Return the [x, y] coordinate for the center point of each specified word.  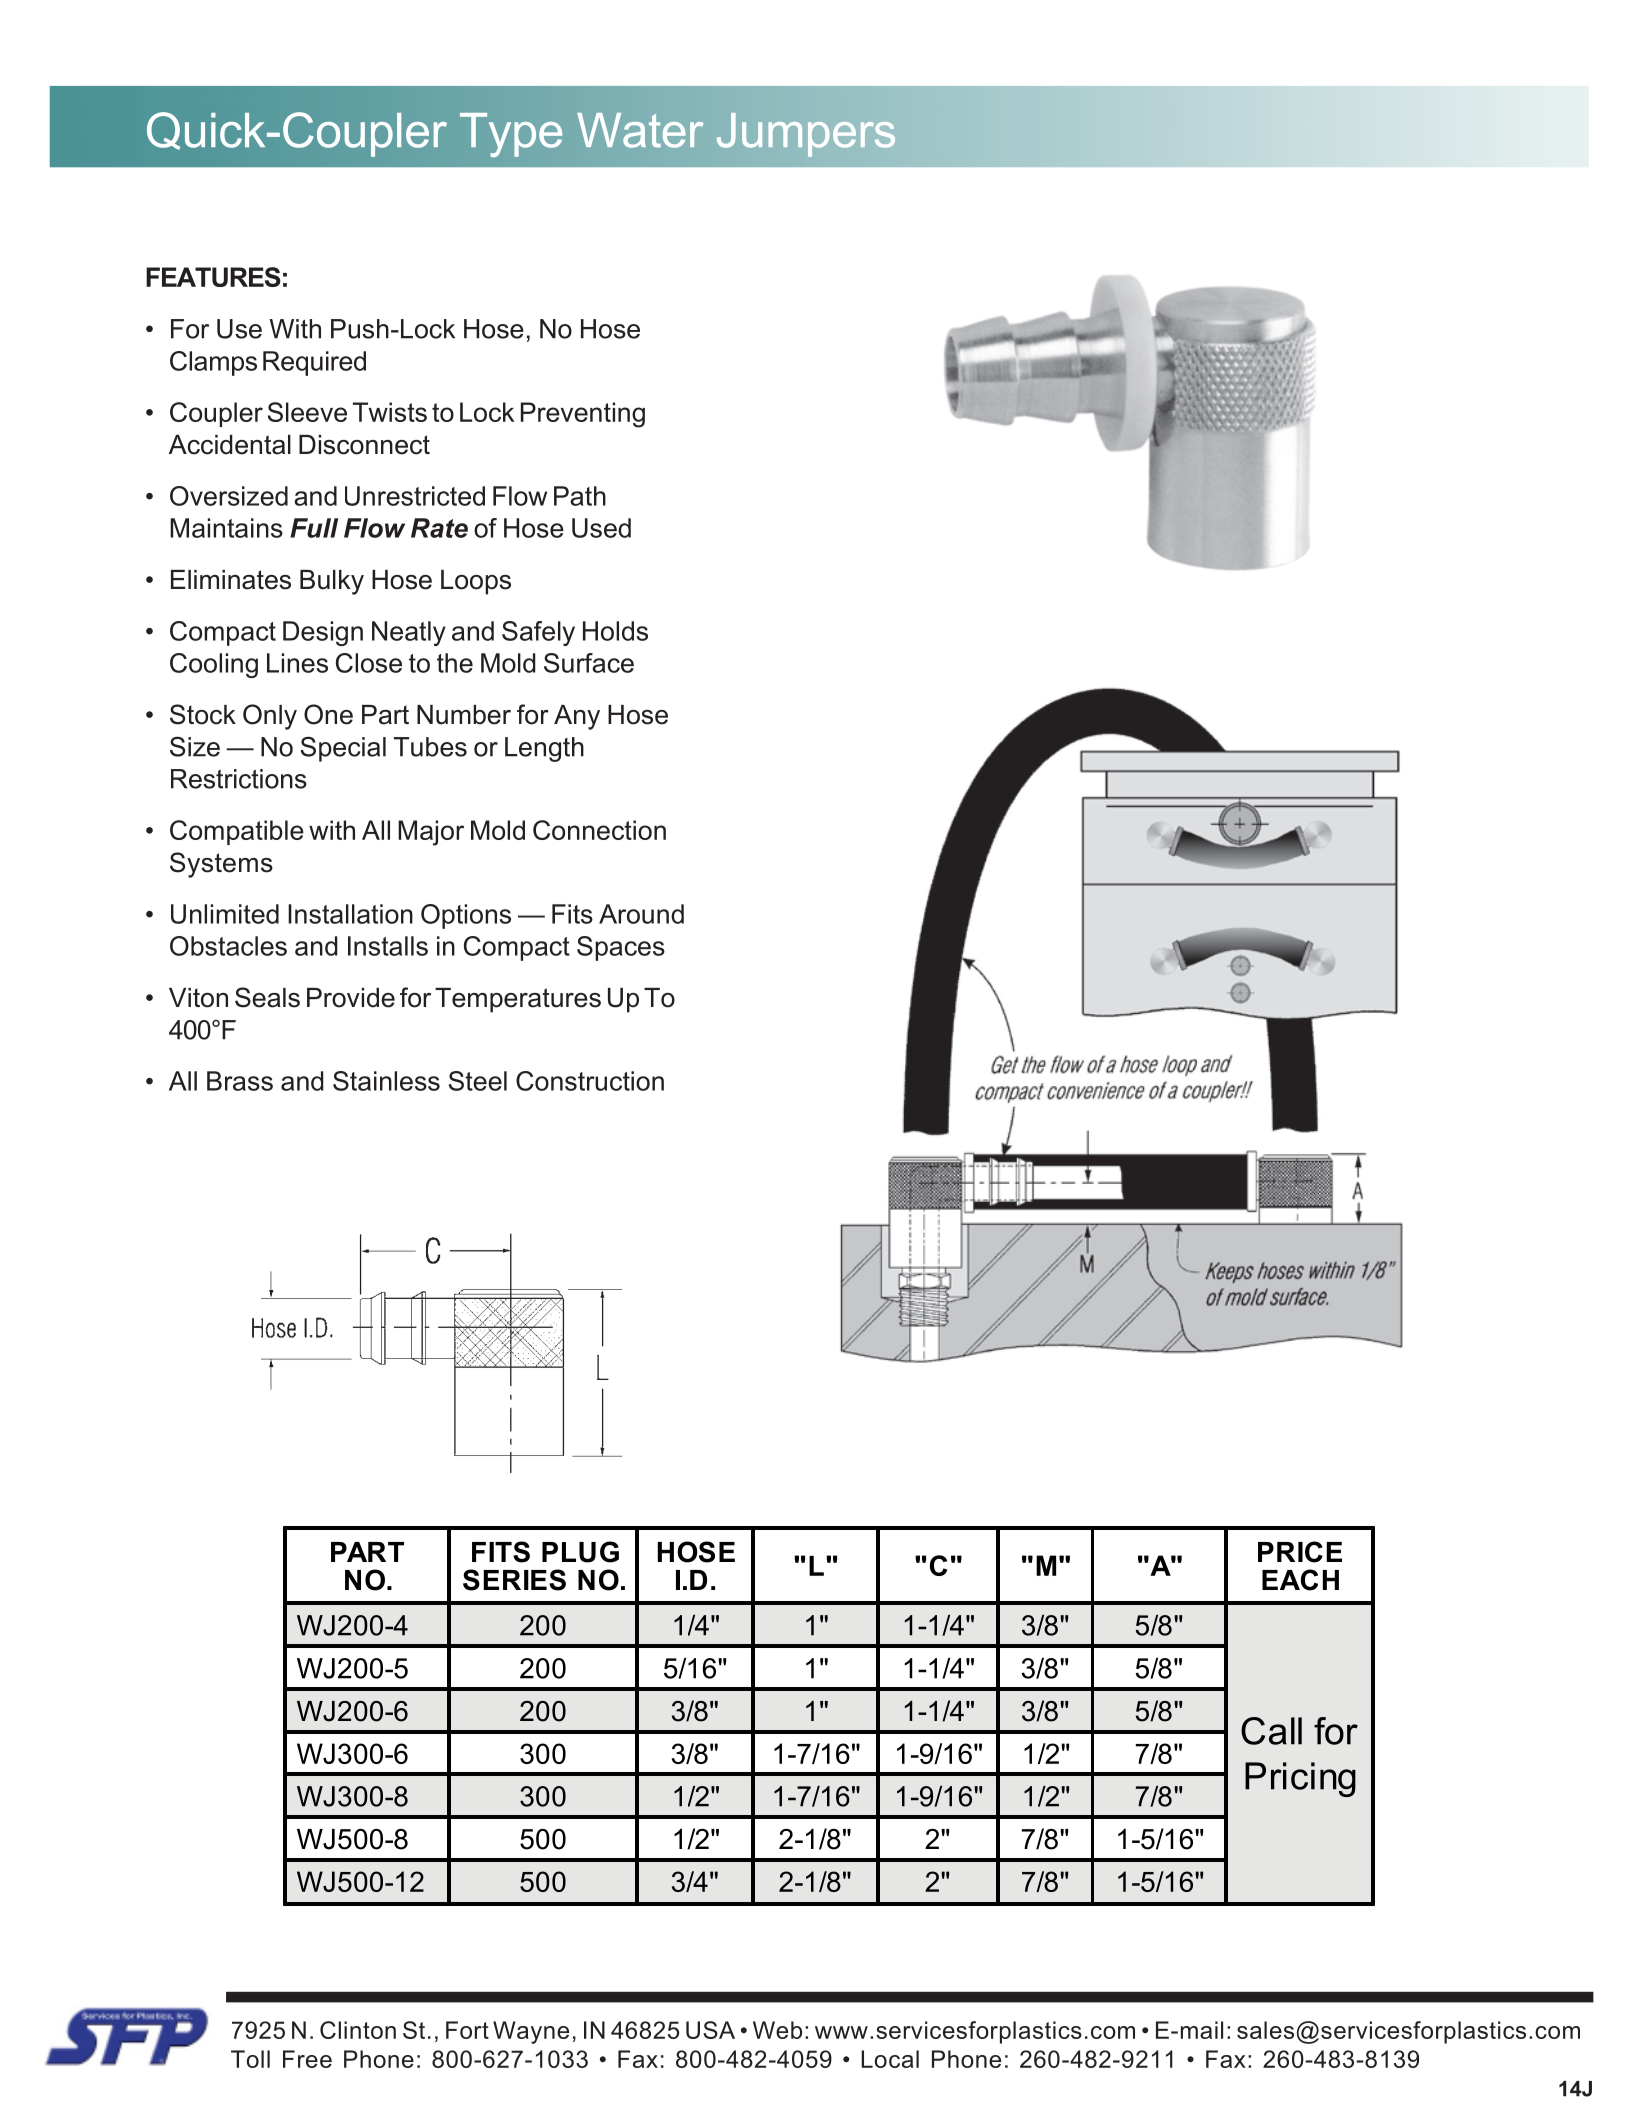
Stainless [386, 1081]
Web [777, 2030]
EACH [1300, 1580]
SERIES [514, 1580]
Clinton [358, 2030]
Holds [615, 631]
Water [640, 130]
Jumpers [806, 135]
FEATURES [213, 277]
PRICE [1300, 1552]
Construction [590, 1081]
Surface [589, 663]
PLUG [580, 1552]
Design [323, 633]
